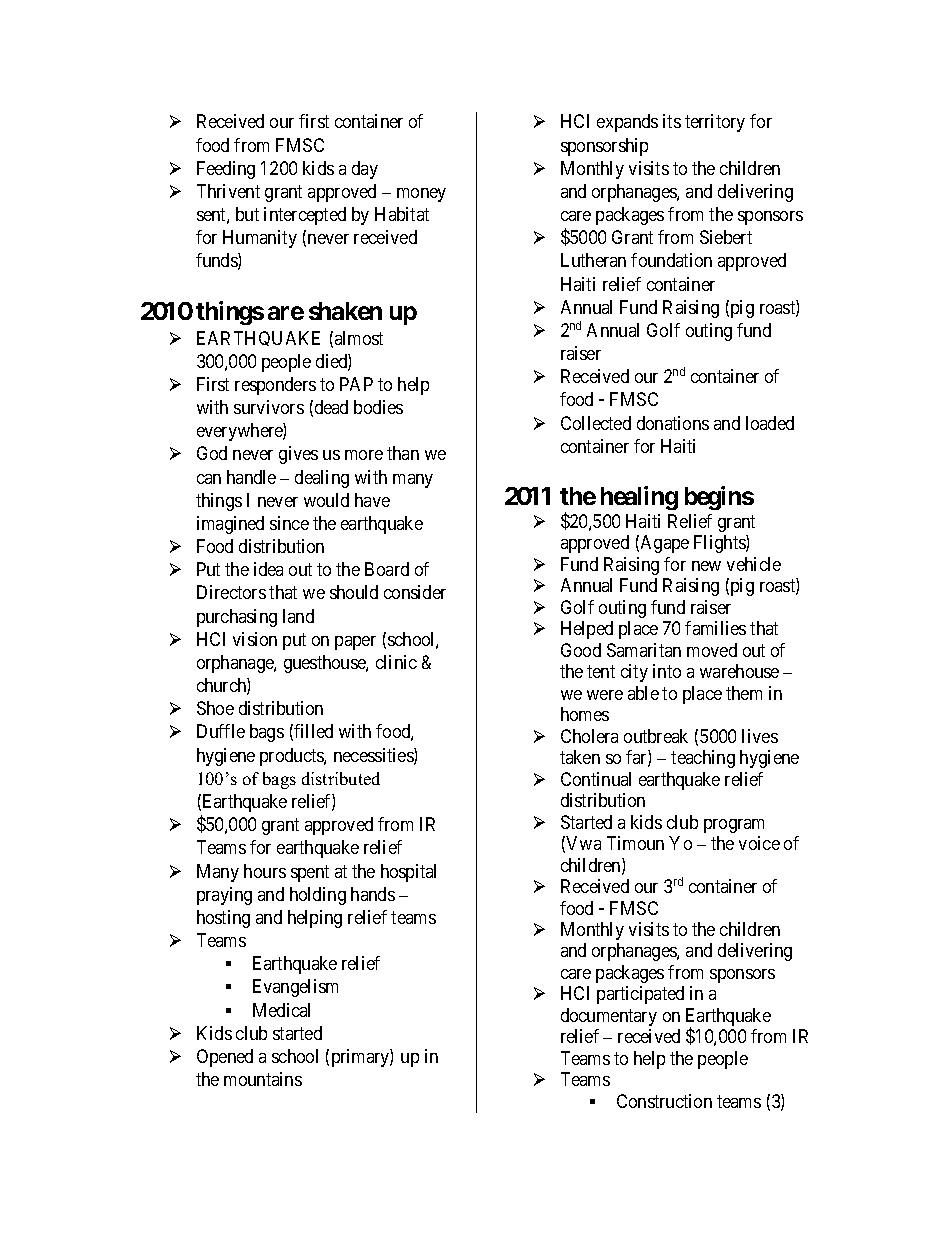  What do you see at coordinates (609, 1017) in the image?
I see `documentary` at bounding box center [609, 1017].
